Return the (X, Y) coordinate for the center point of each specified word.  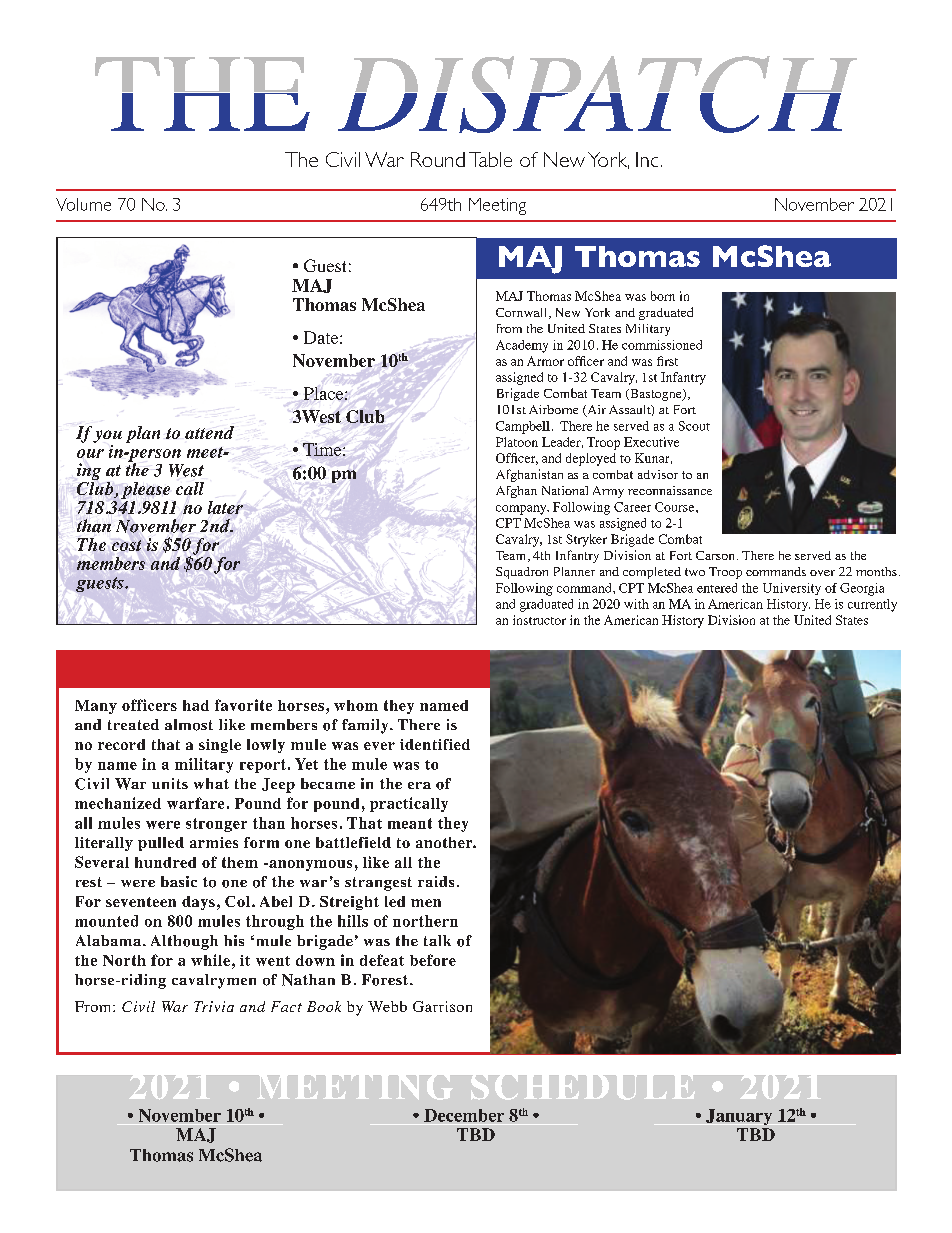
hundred (165, 862)
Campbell (523, 427)
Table (490, 159)
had (196, 705)
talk (437, 940)
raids (436, 881)
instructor (539, 620)
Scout (694, 426)
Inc (647, 159)
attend (209, 432)
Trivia (214, 1006)
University (792, 589)
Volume (83, 204)
